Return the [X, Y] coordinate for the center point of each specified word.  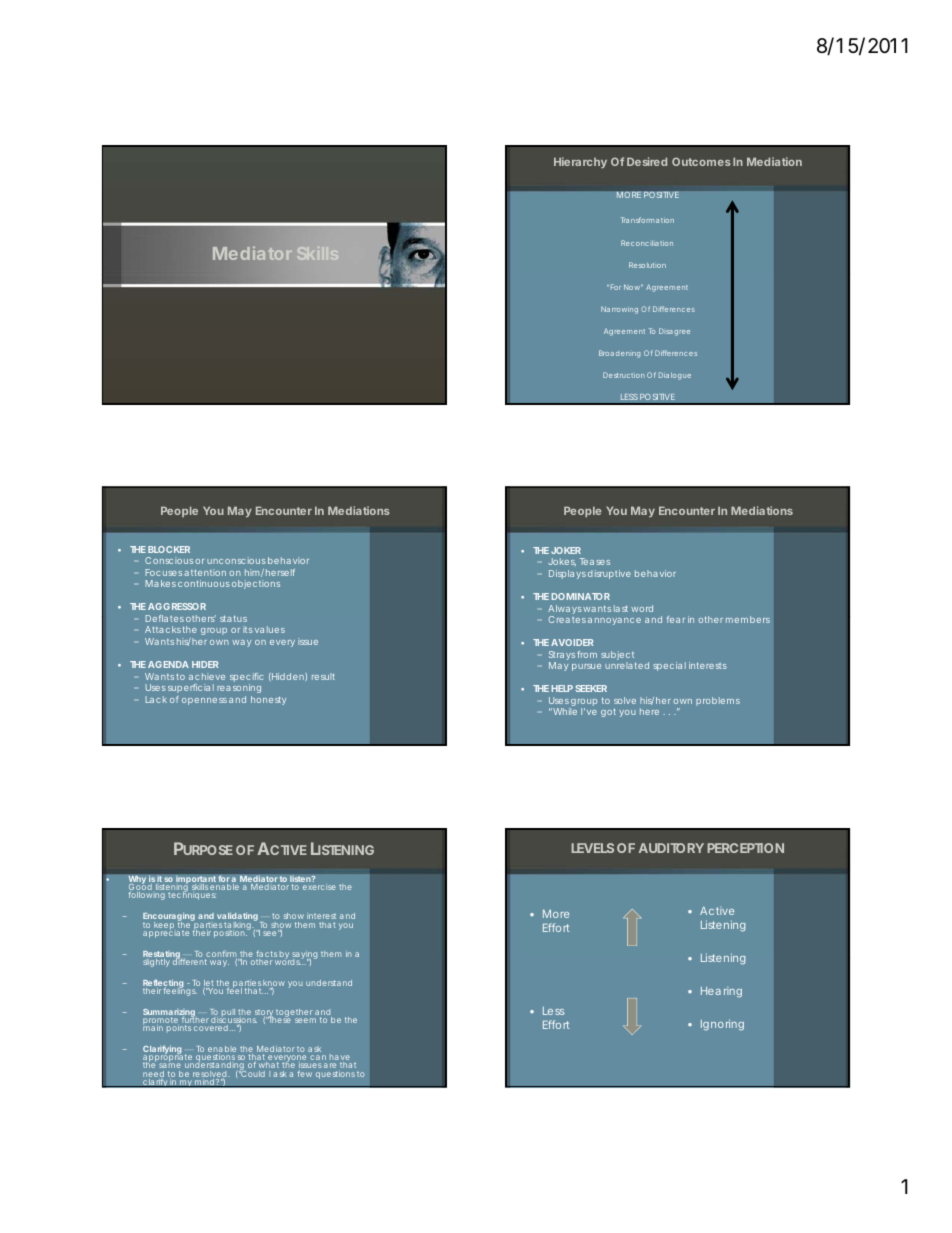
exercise [319, 887]
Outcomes [701, 161]
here [649, 711]
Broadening [619, 354]
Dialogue [675, 376]
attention [205, 572]
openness [204, 701]
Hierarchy [580, 162]
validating [236, 918]
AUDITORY [671, 848]
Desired [647, 161]
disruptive [609, 574]
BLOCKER [169, 549]
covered [211, 1028]
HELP [562, 688]
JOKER [566, 550]
